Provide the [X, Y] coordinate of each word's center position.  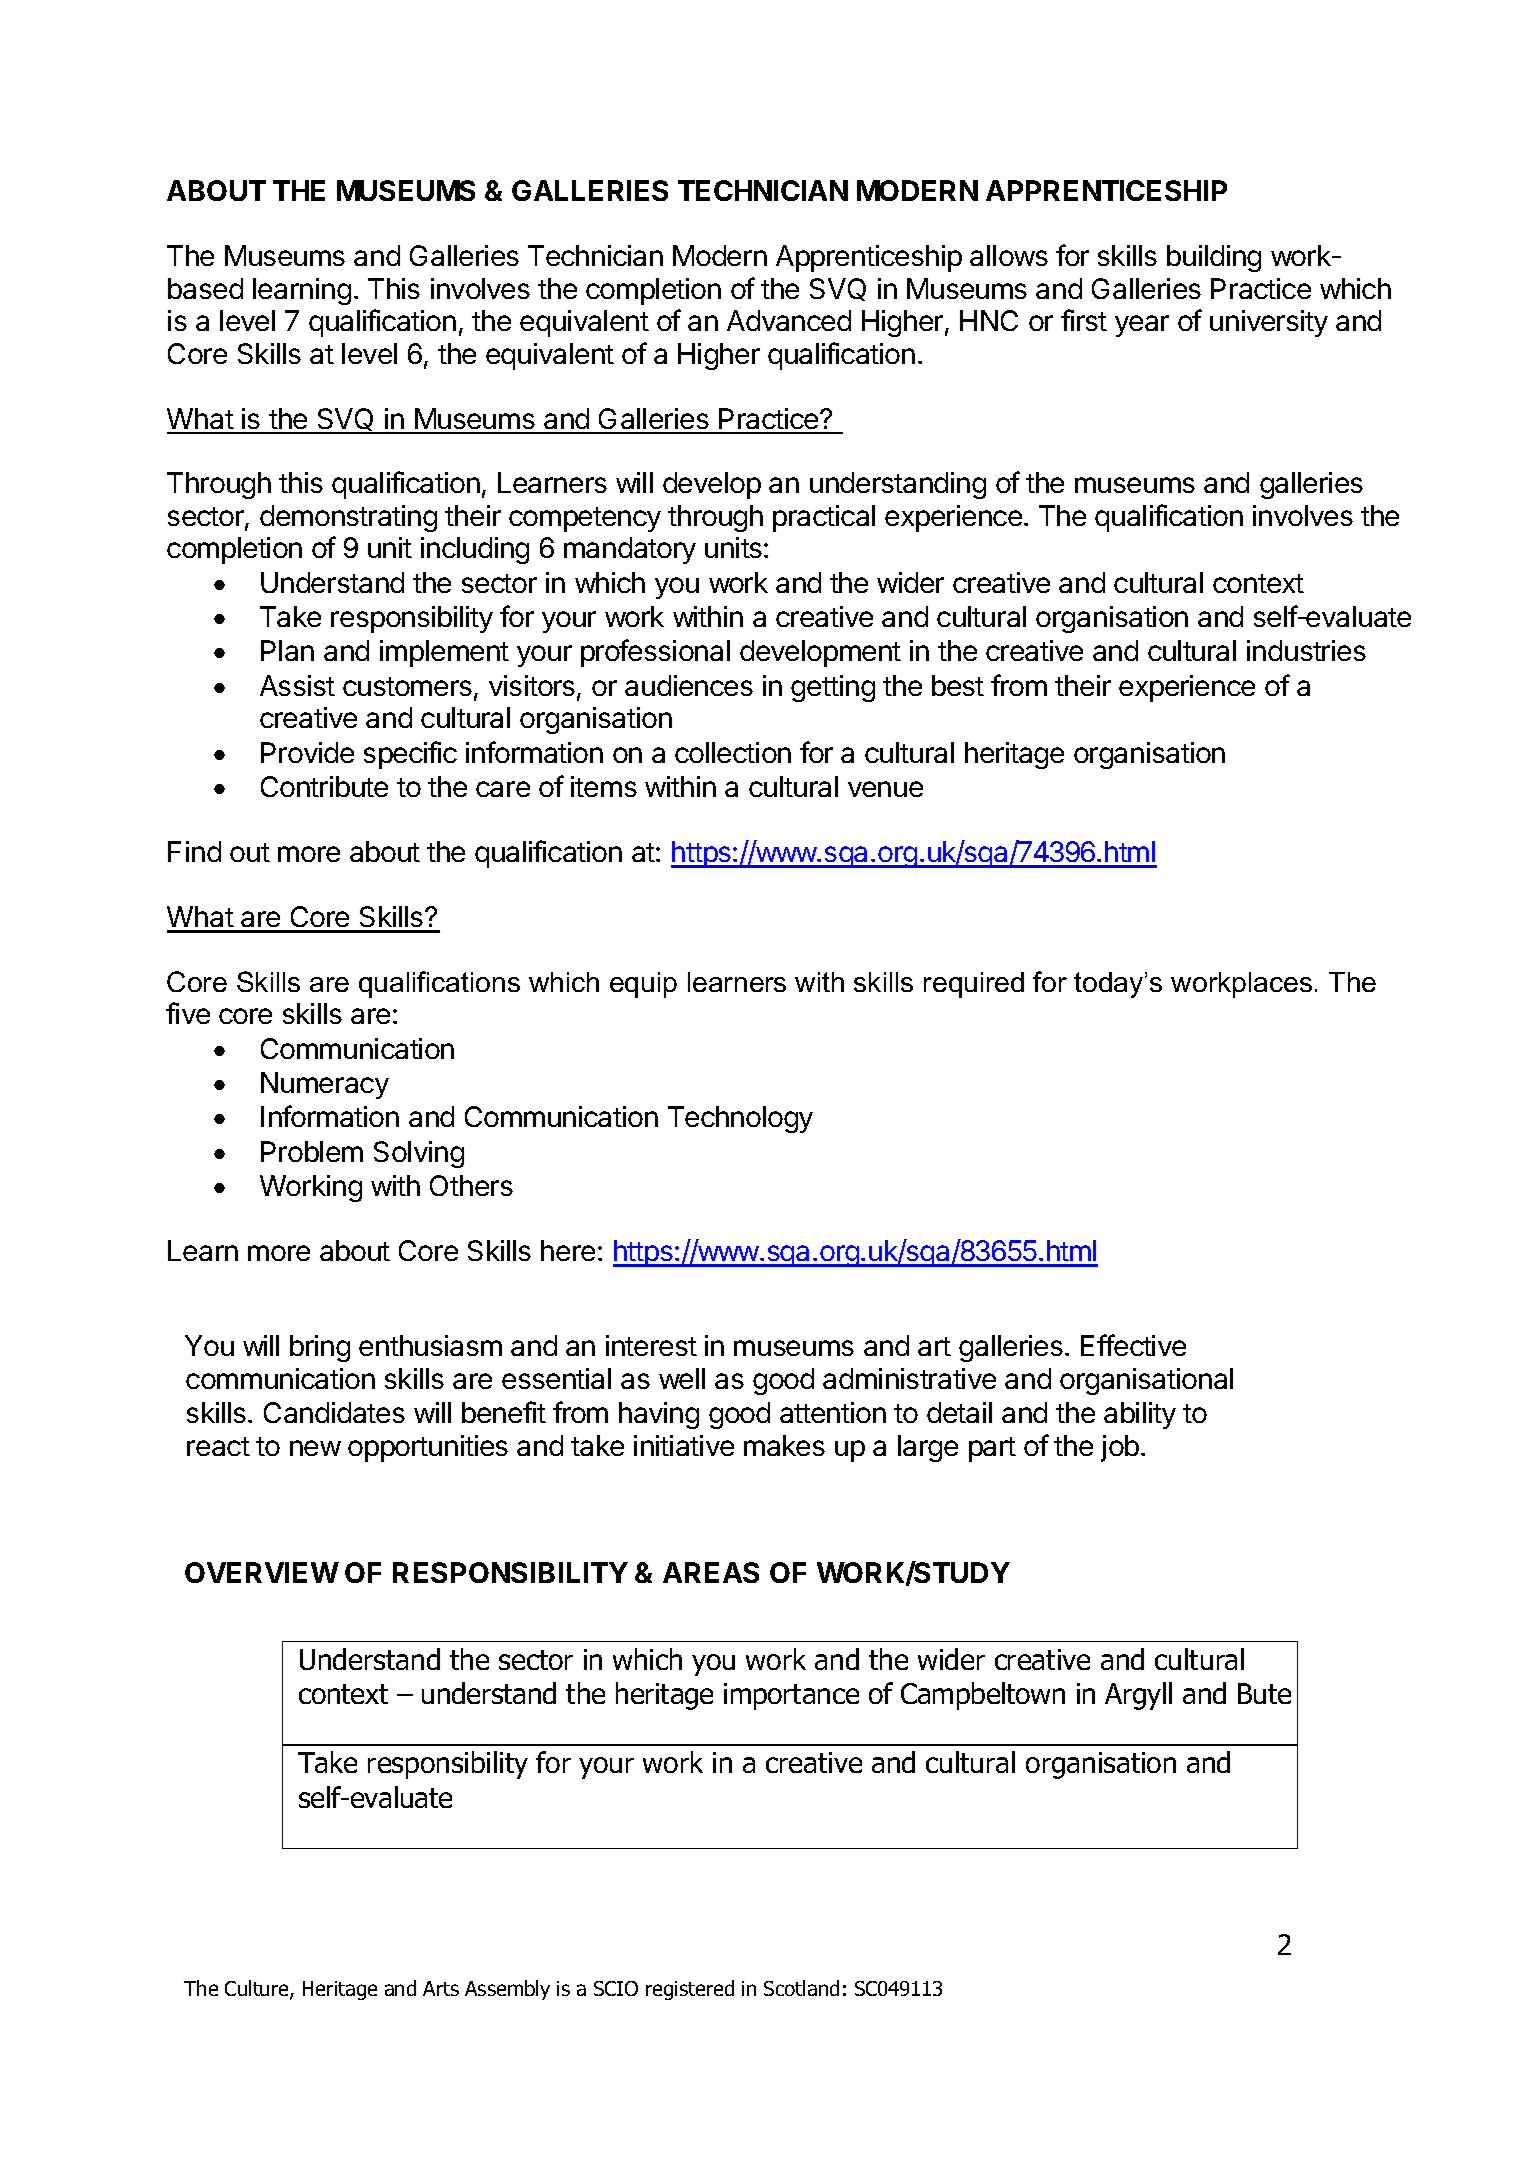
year [1142, 326]
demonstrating [348, 518]
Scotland [801, 1988]
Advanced [789, 320]
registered [690, 1990]
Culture [258, 1990]
